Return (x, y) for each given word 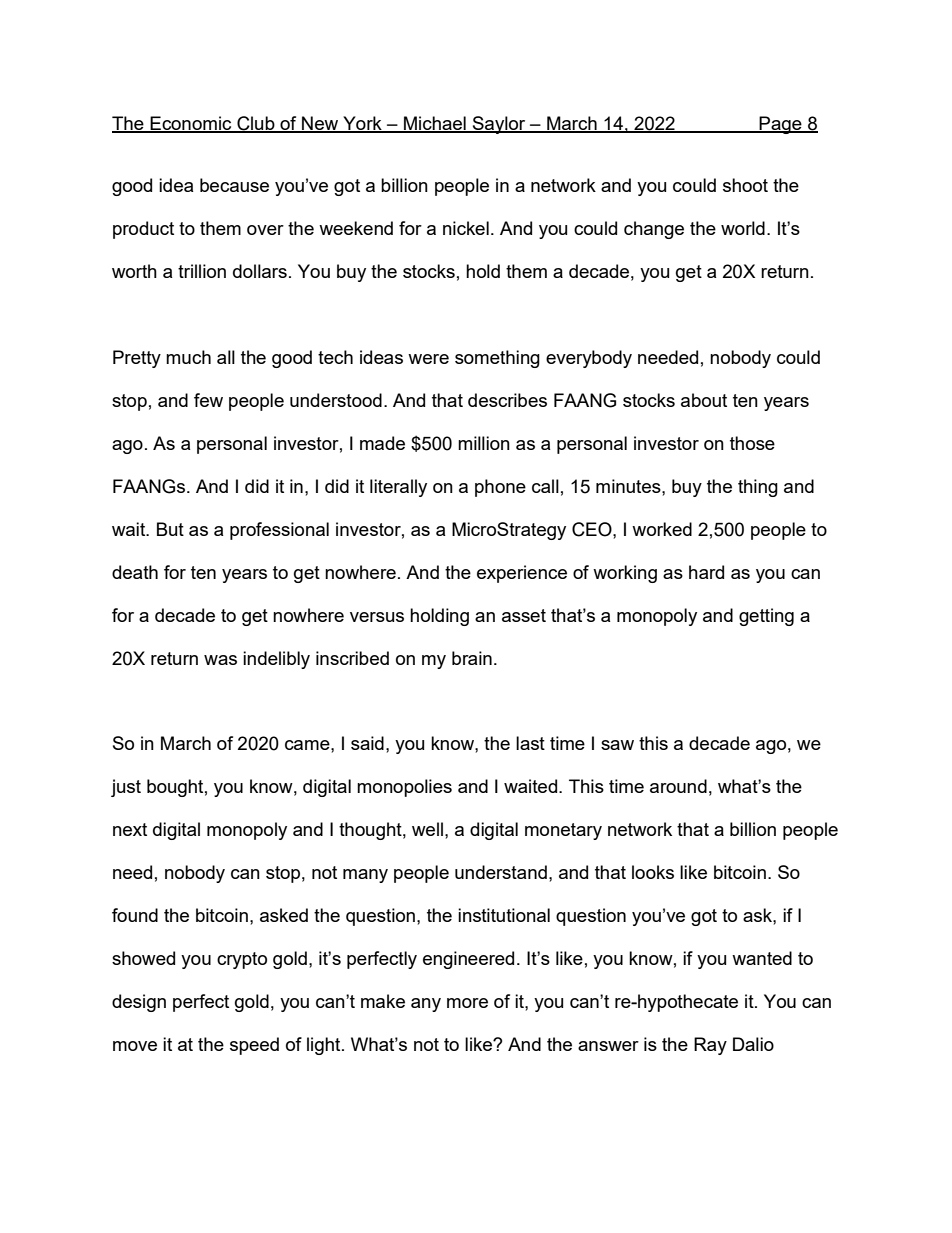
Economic (191, 124)
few (208, 400)
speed (254, 1046)
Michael (435, 124)
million (484, 443)
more (467, 1003)
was (220, 660)
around (678, 786)
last (530, 743)
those (752, 443)
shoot (745, 185)
